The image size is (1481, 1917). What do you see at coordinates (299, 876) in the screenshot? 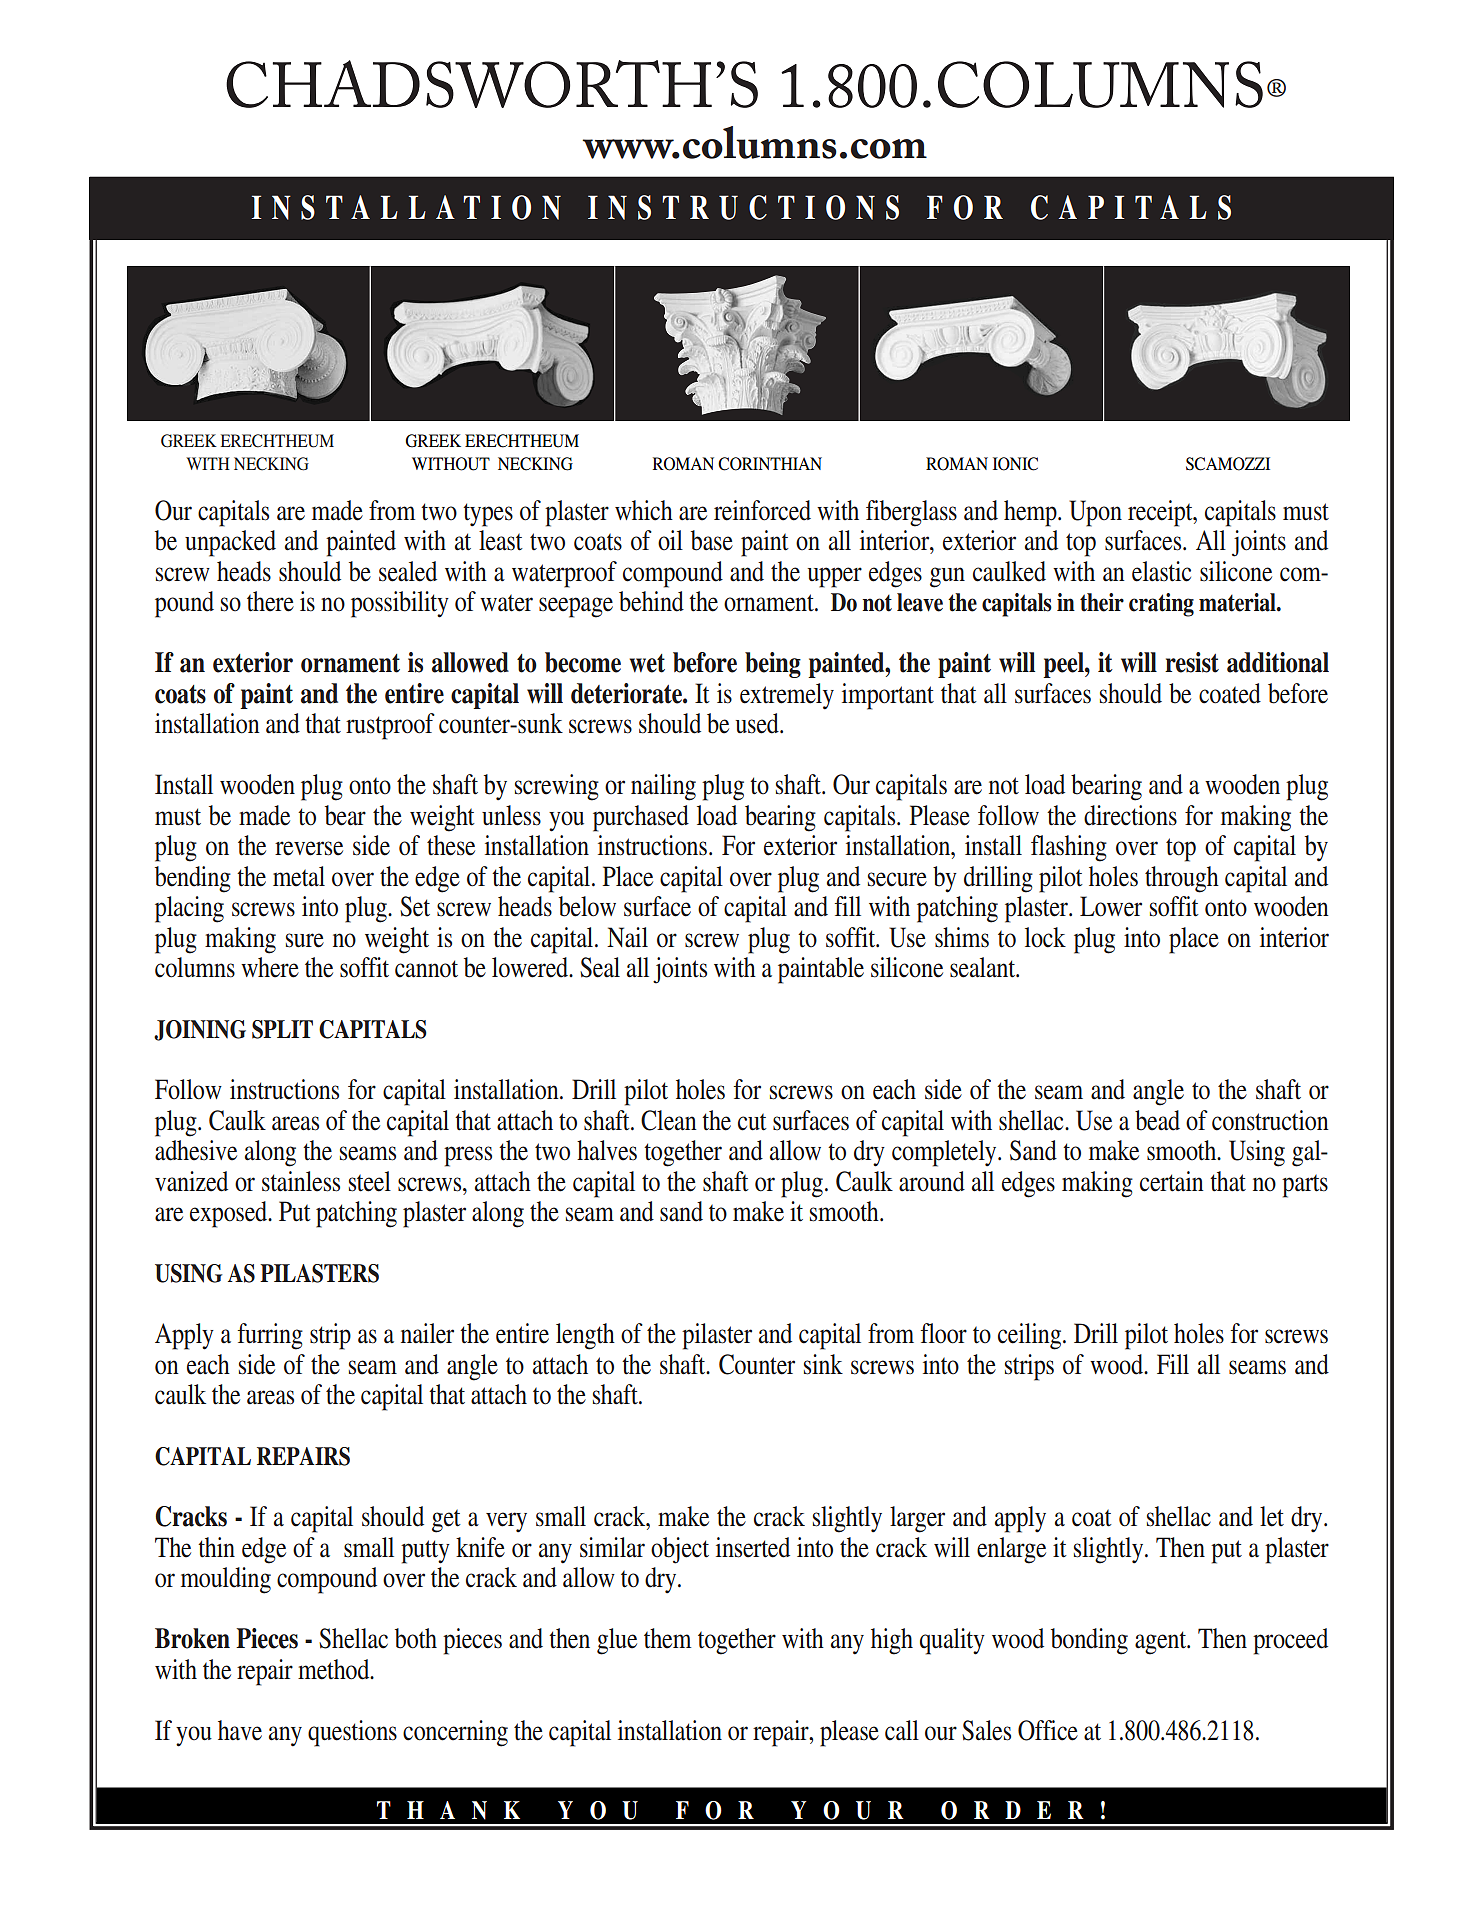
I see `metal` at bounding box center [299, 876].
